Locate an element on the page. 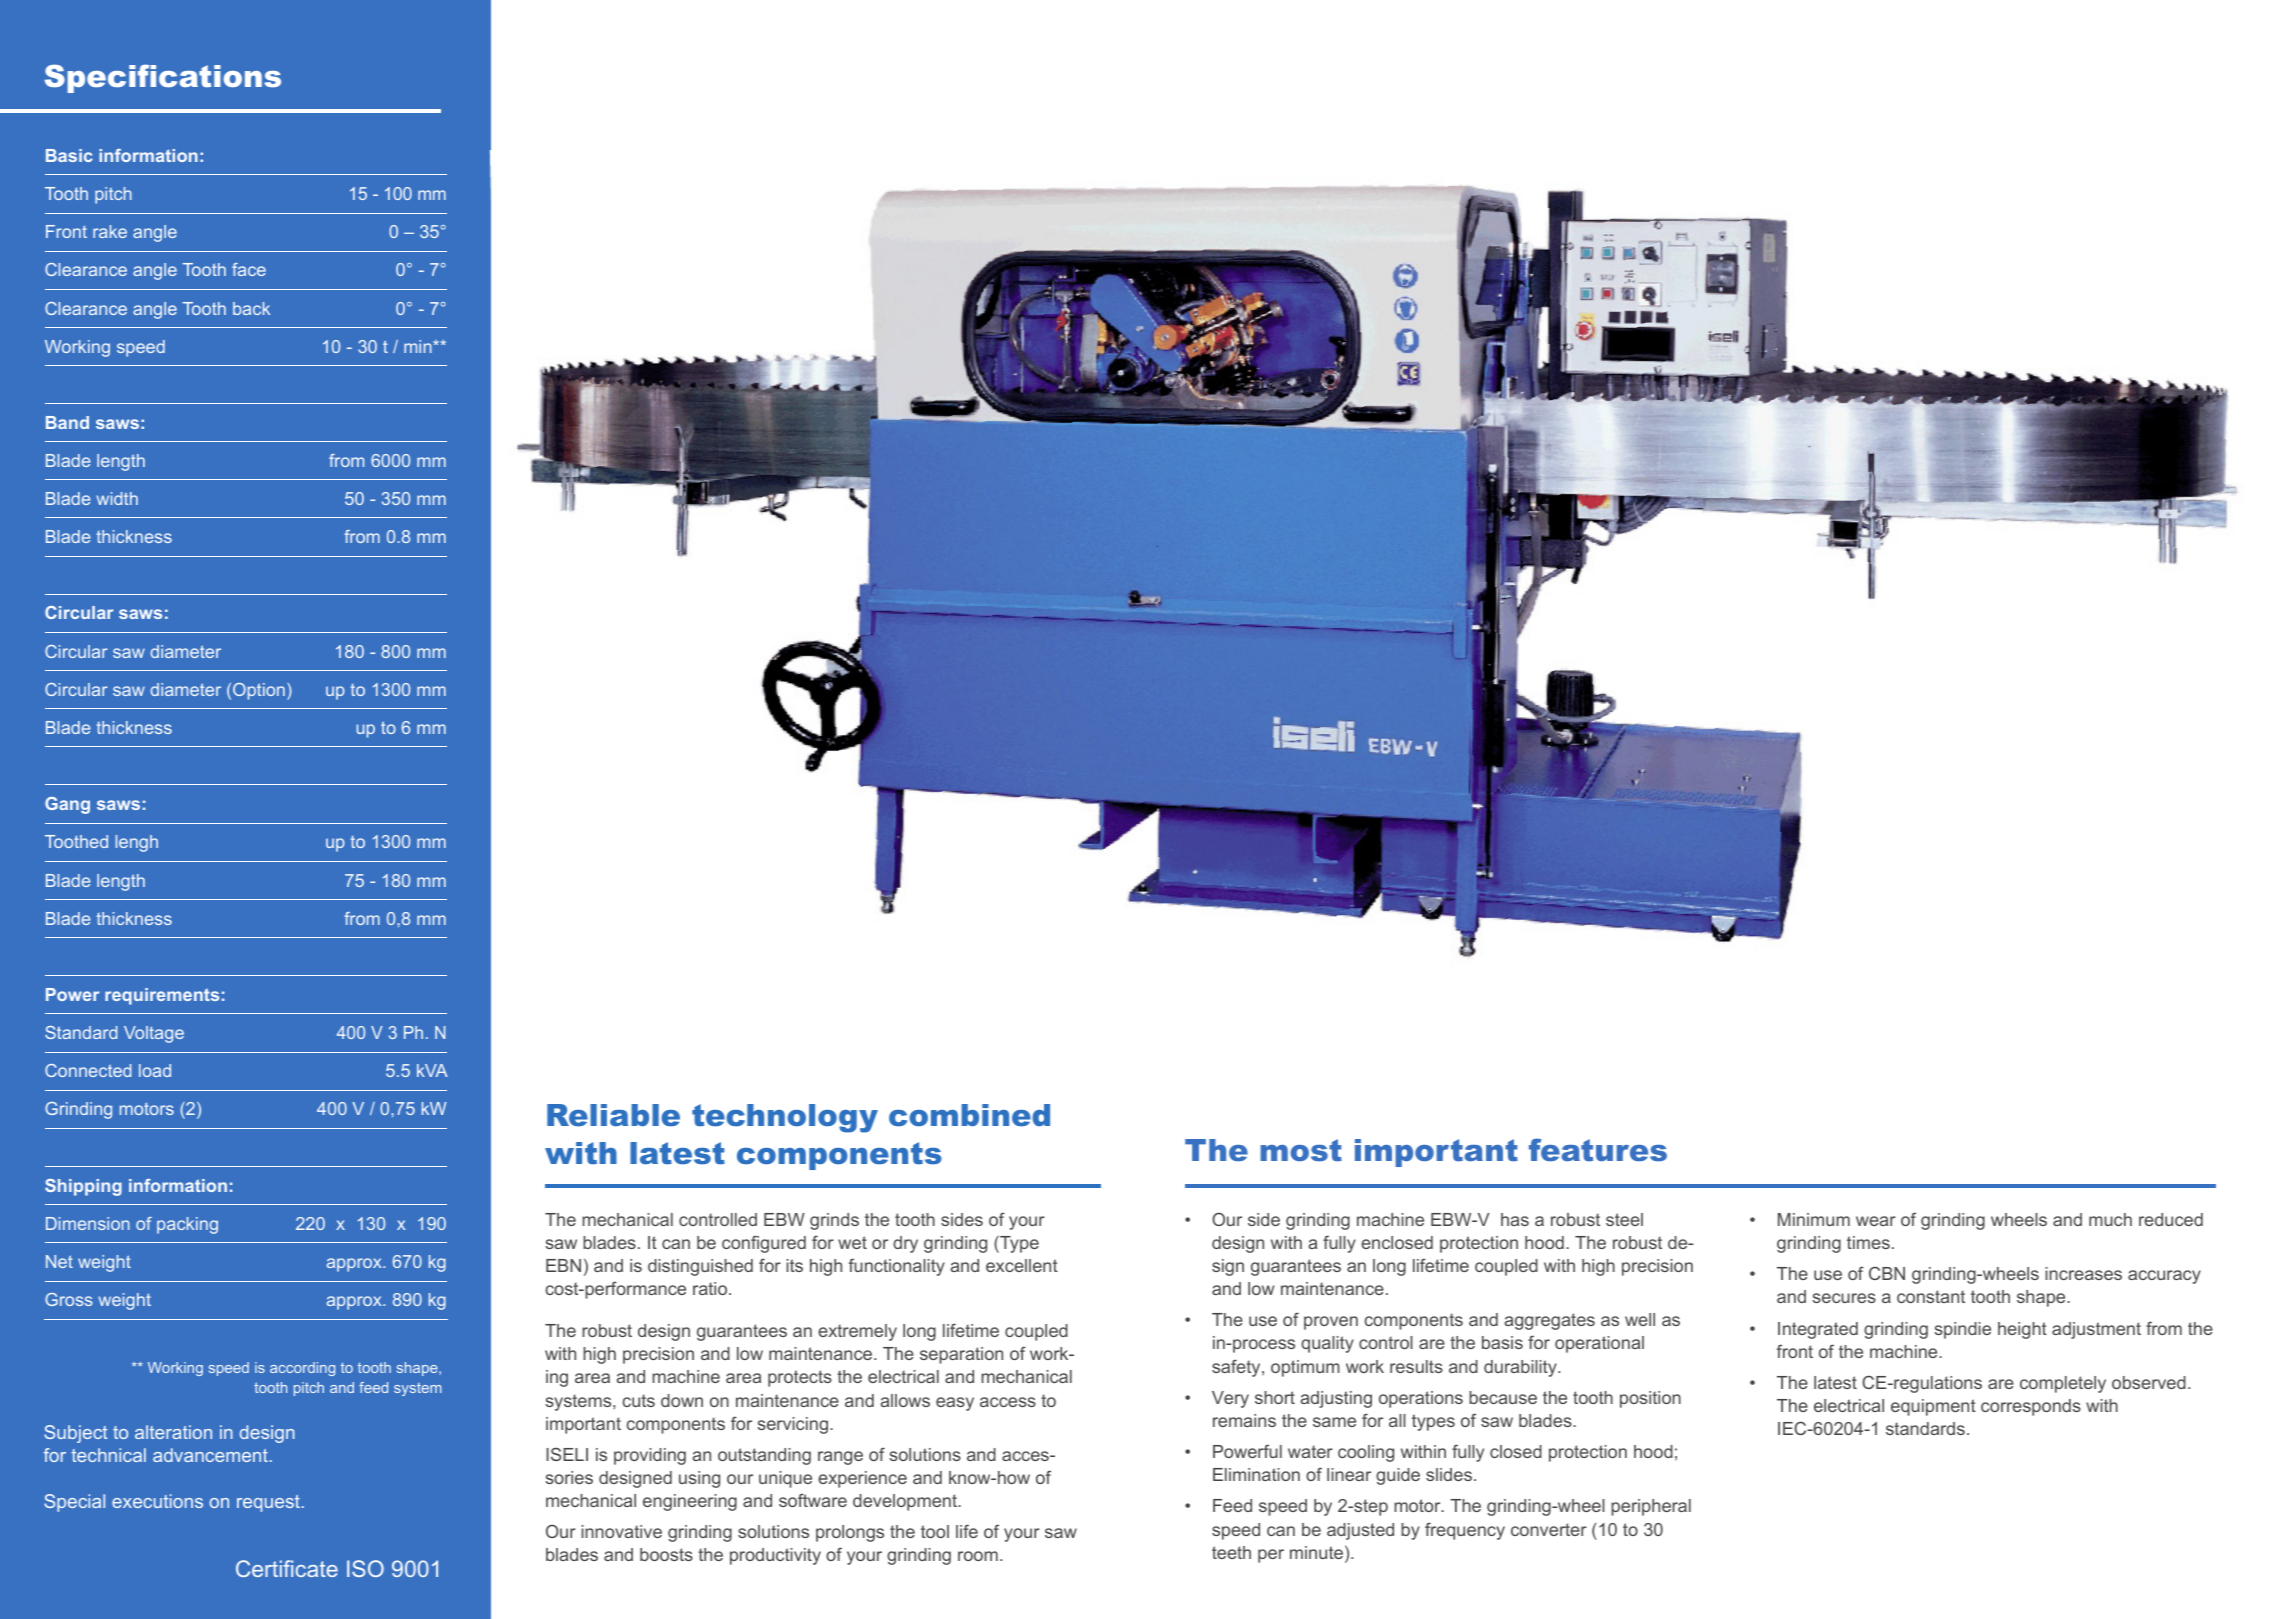  teeth is located at coordinates (1231, 1552).
